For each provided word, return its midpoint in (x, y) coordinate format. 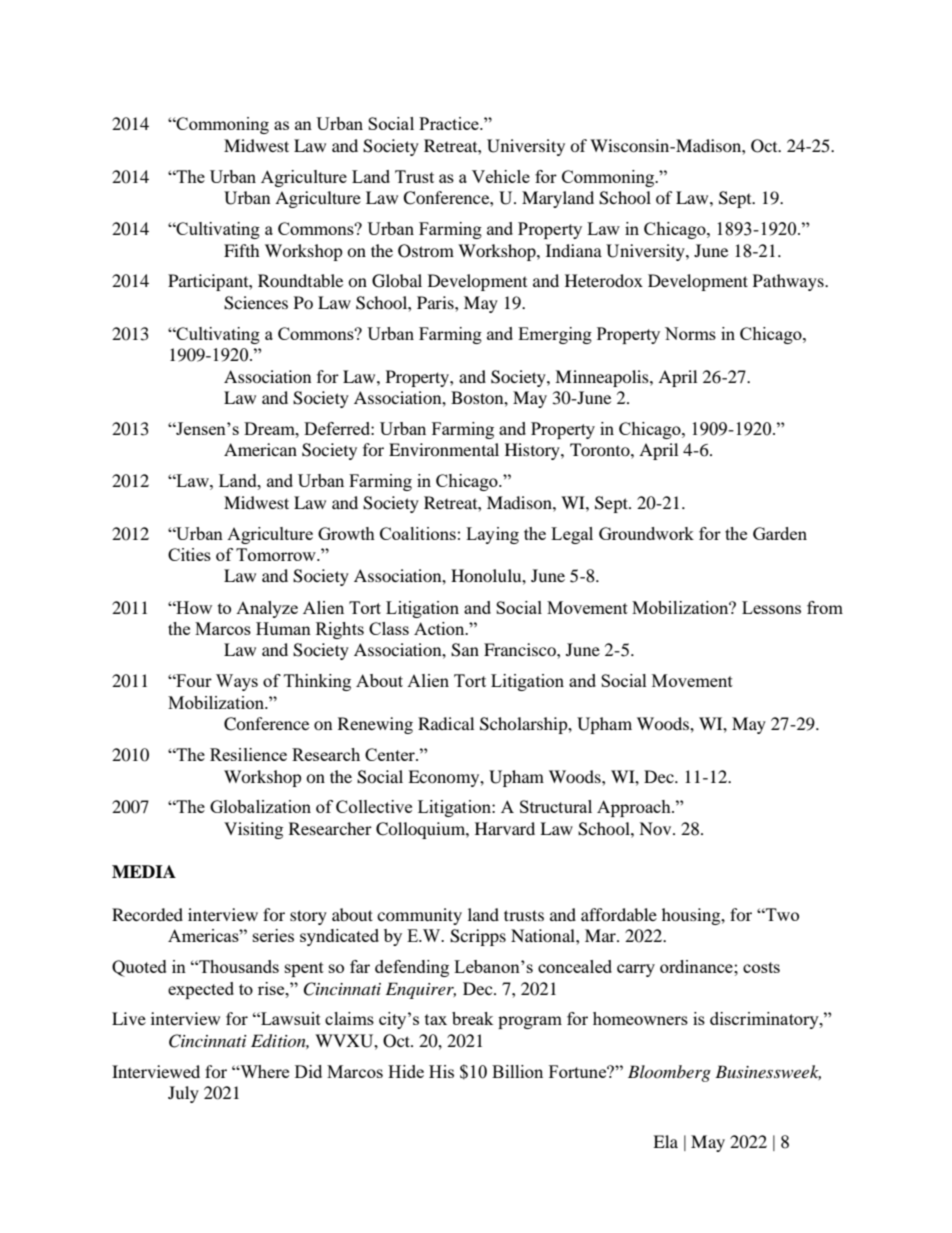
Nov (656, 828)
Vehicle (501, 176)
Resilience (248, 754)
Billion (517, 1071)
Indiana (574, 250)
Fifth (242, 250)
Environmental (444, 449)
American (260, 449)
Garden (780, 533)
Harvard (505, 828)
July (183, 1094)
